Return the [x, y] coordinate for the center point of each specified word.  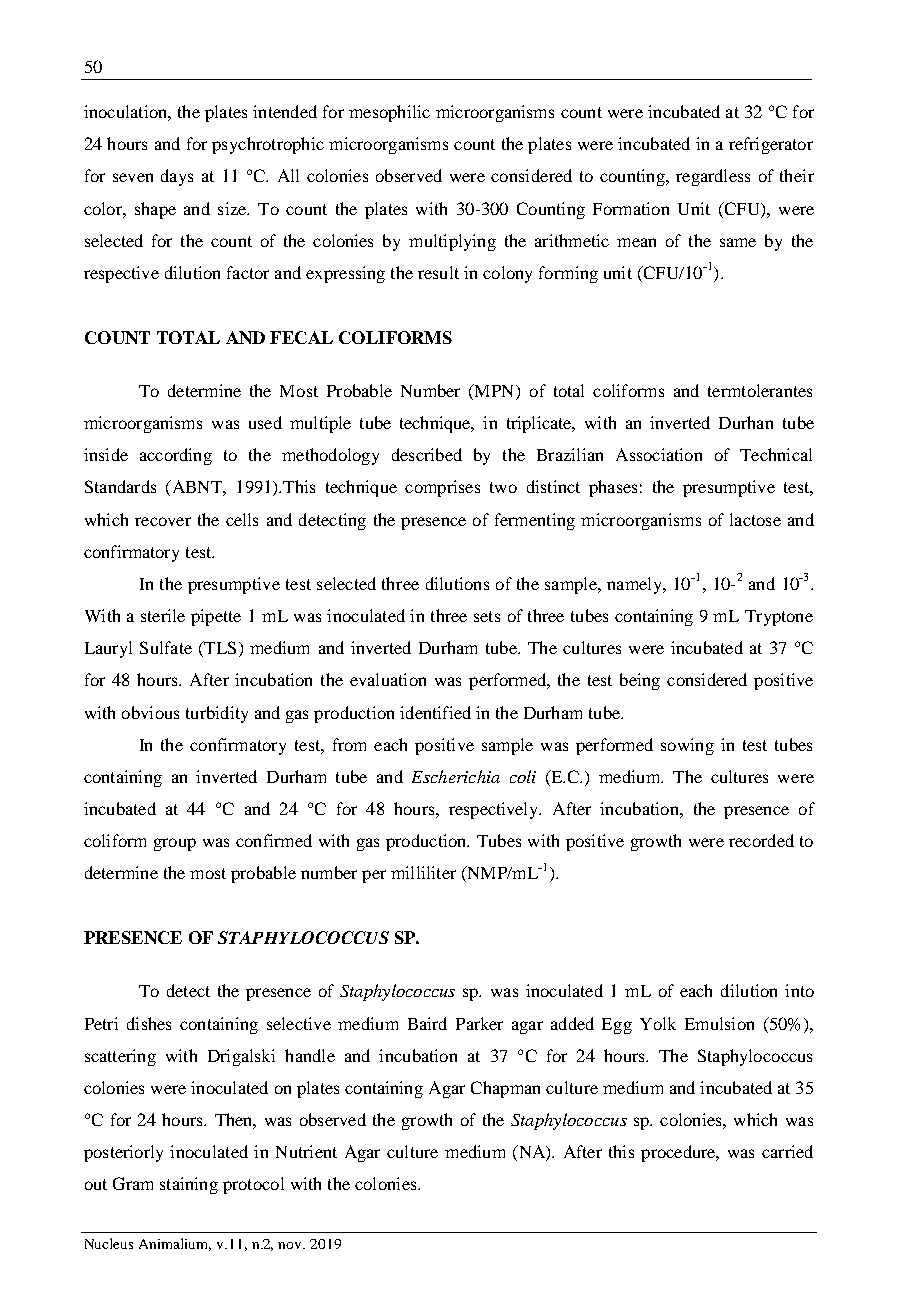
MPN [495, 390]
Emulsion [719, 1023]
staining [189, 1185]
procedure [679, 1153]
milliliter [423, 872]
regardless [713, 177]
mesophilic [389, 113]
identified [435, 712]
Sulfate [166, 647]
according [176, 456]
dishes [149, 1023]
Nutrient [306, 1151]
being [640, 681]
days [177, 177]
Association [659, 454]
